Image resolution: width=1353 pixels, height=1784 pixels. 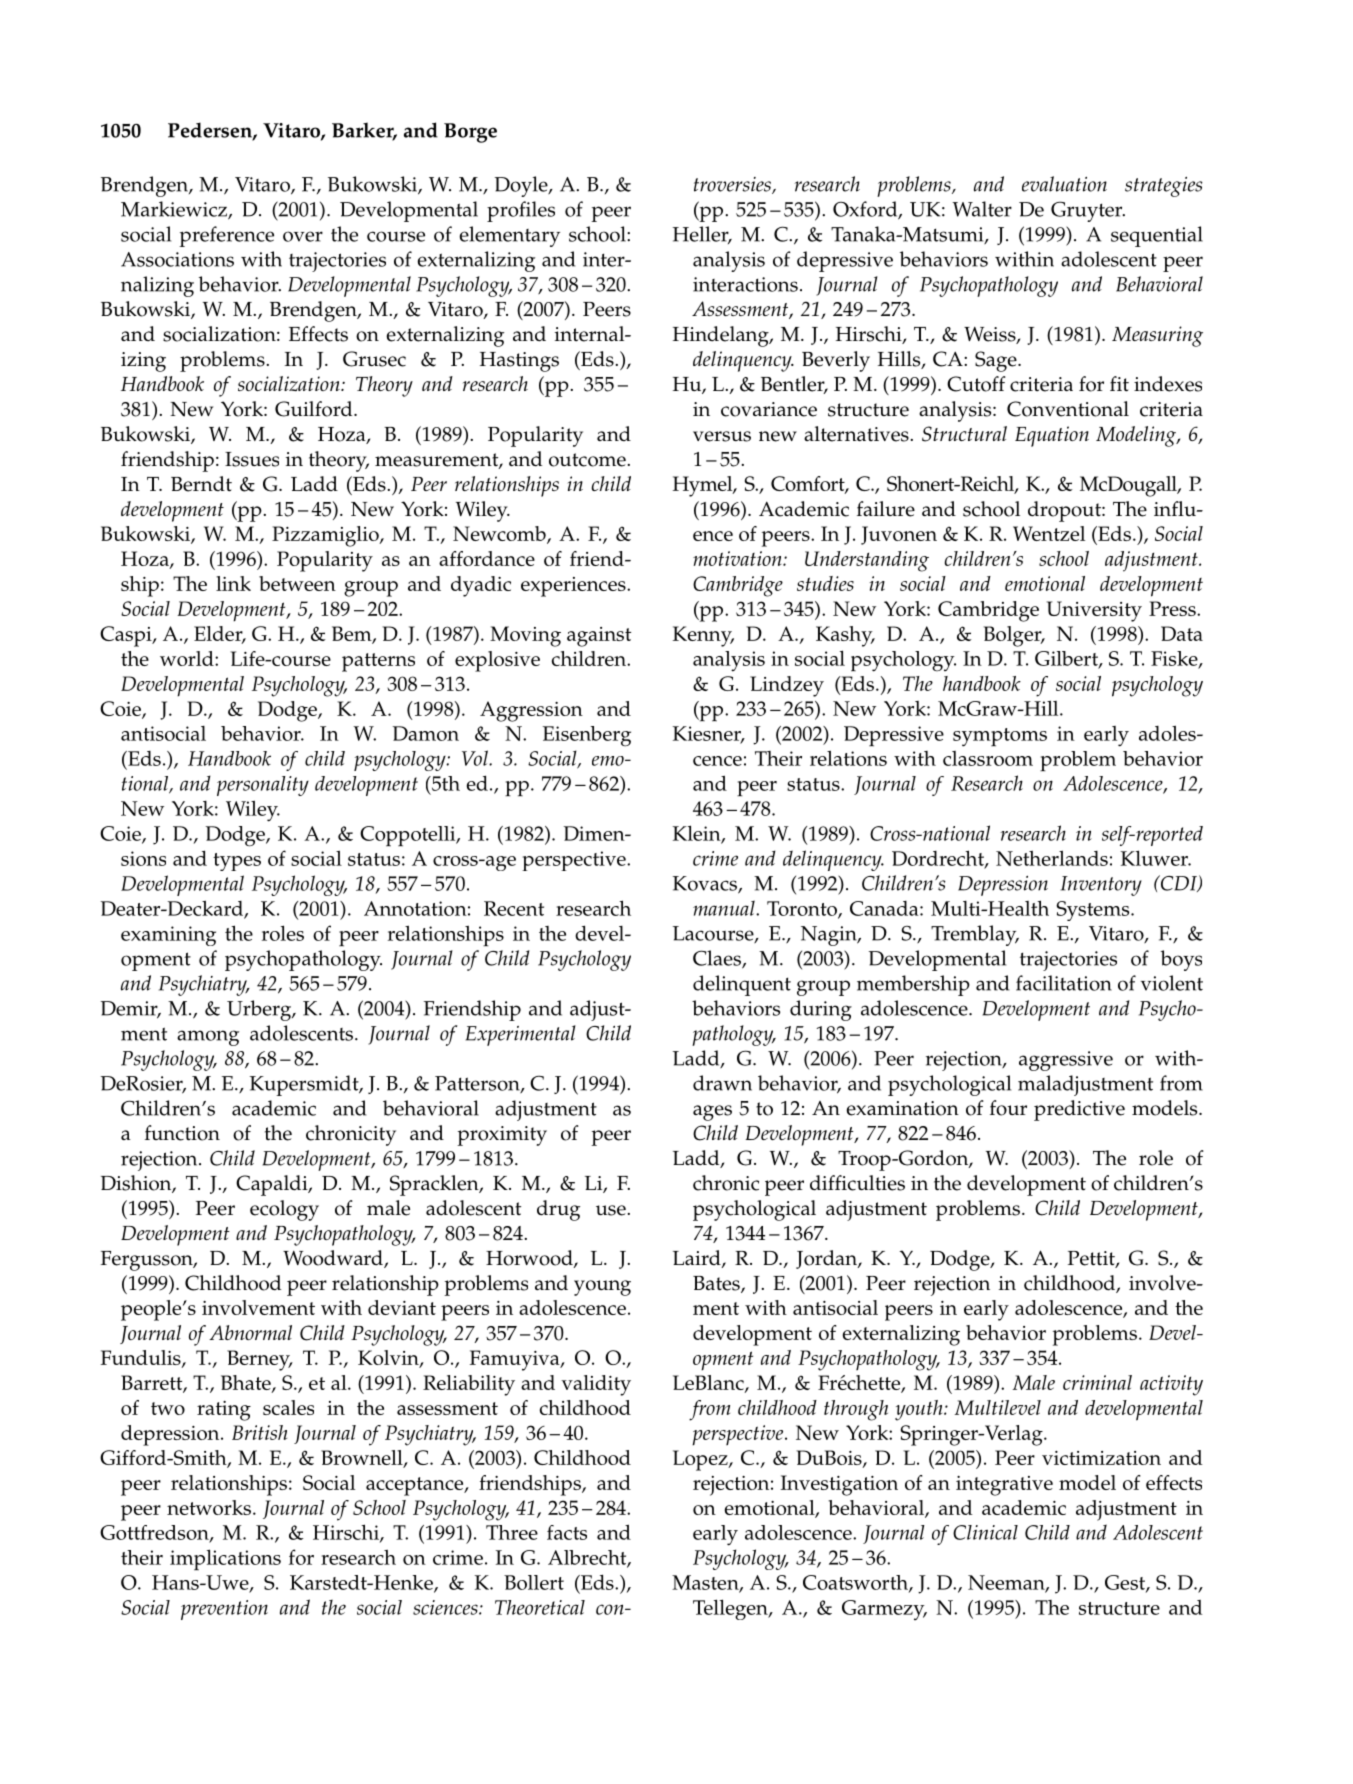 What do you see at coordinates (702, 235) in the screenshot?
I see `Heller` at bounding box center [702, 235].
